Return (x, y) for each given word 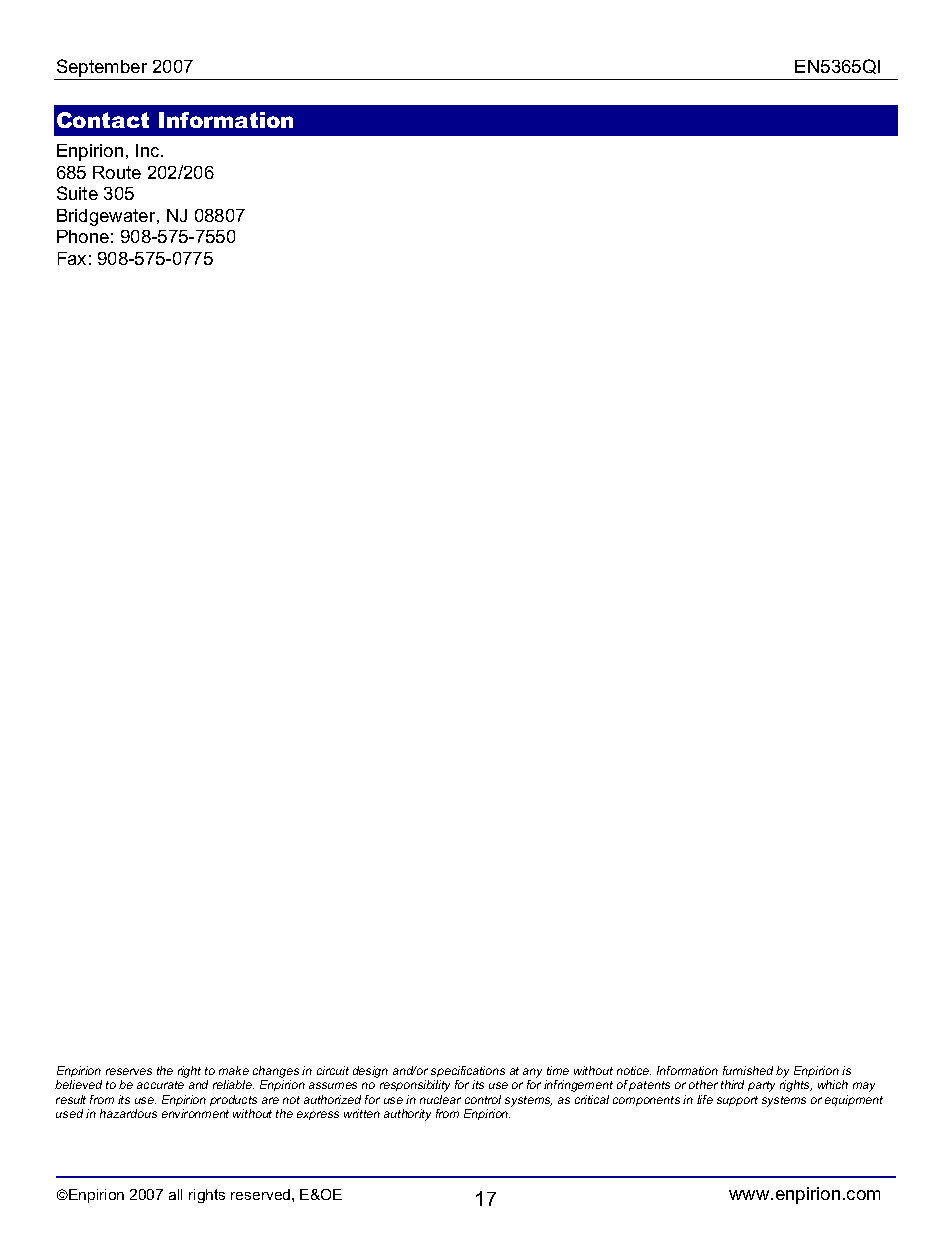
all (175, 1194)
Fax (72, 258)
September (102, 69)
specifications (468, 1073)
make (234, 1070)
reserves (129, 1071)
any (532, 1074)
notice (634, 1070)
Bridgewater (107, 217)
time (558, 1070)
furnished (748, 1070)
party (761, 1086)
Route (117, 172)
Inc (149, 150)
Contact (103, 120)
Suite (77, 193)
